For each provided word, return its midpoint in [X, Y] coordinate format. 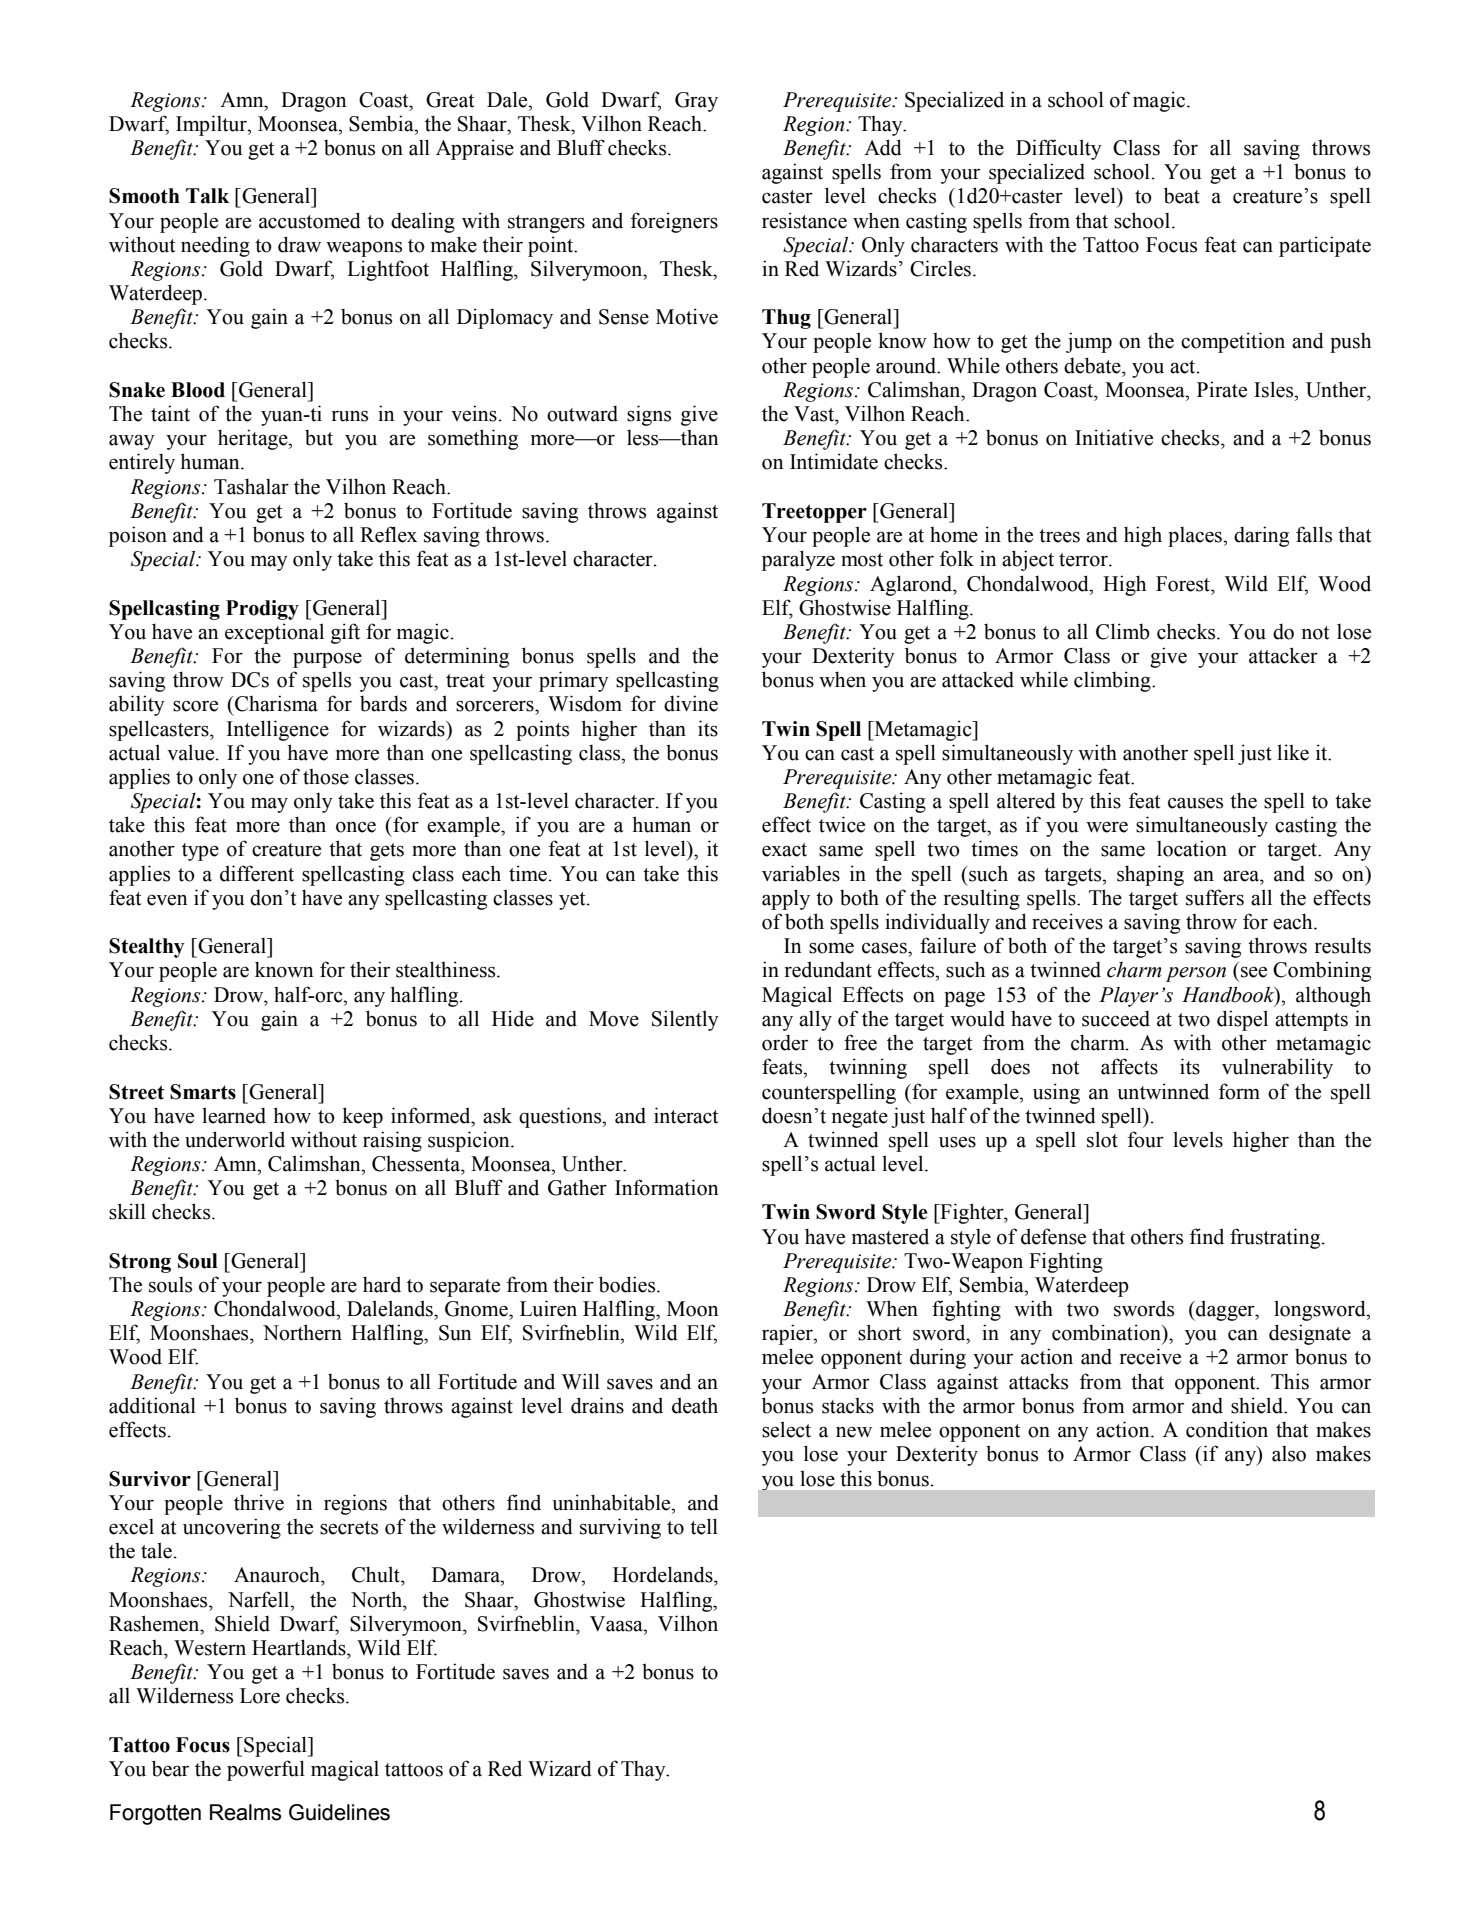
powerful [266, 1770]
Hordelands [664, 1574]
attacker [1283, 655]
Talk [207, 196]
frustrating [1276, 1238]
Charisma [275, 703]
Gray [696, 102]
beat [1182, 195]
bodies [628, 1284]
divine [691, 703]
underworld [235, 1139]
